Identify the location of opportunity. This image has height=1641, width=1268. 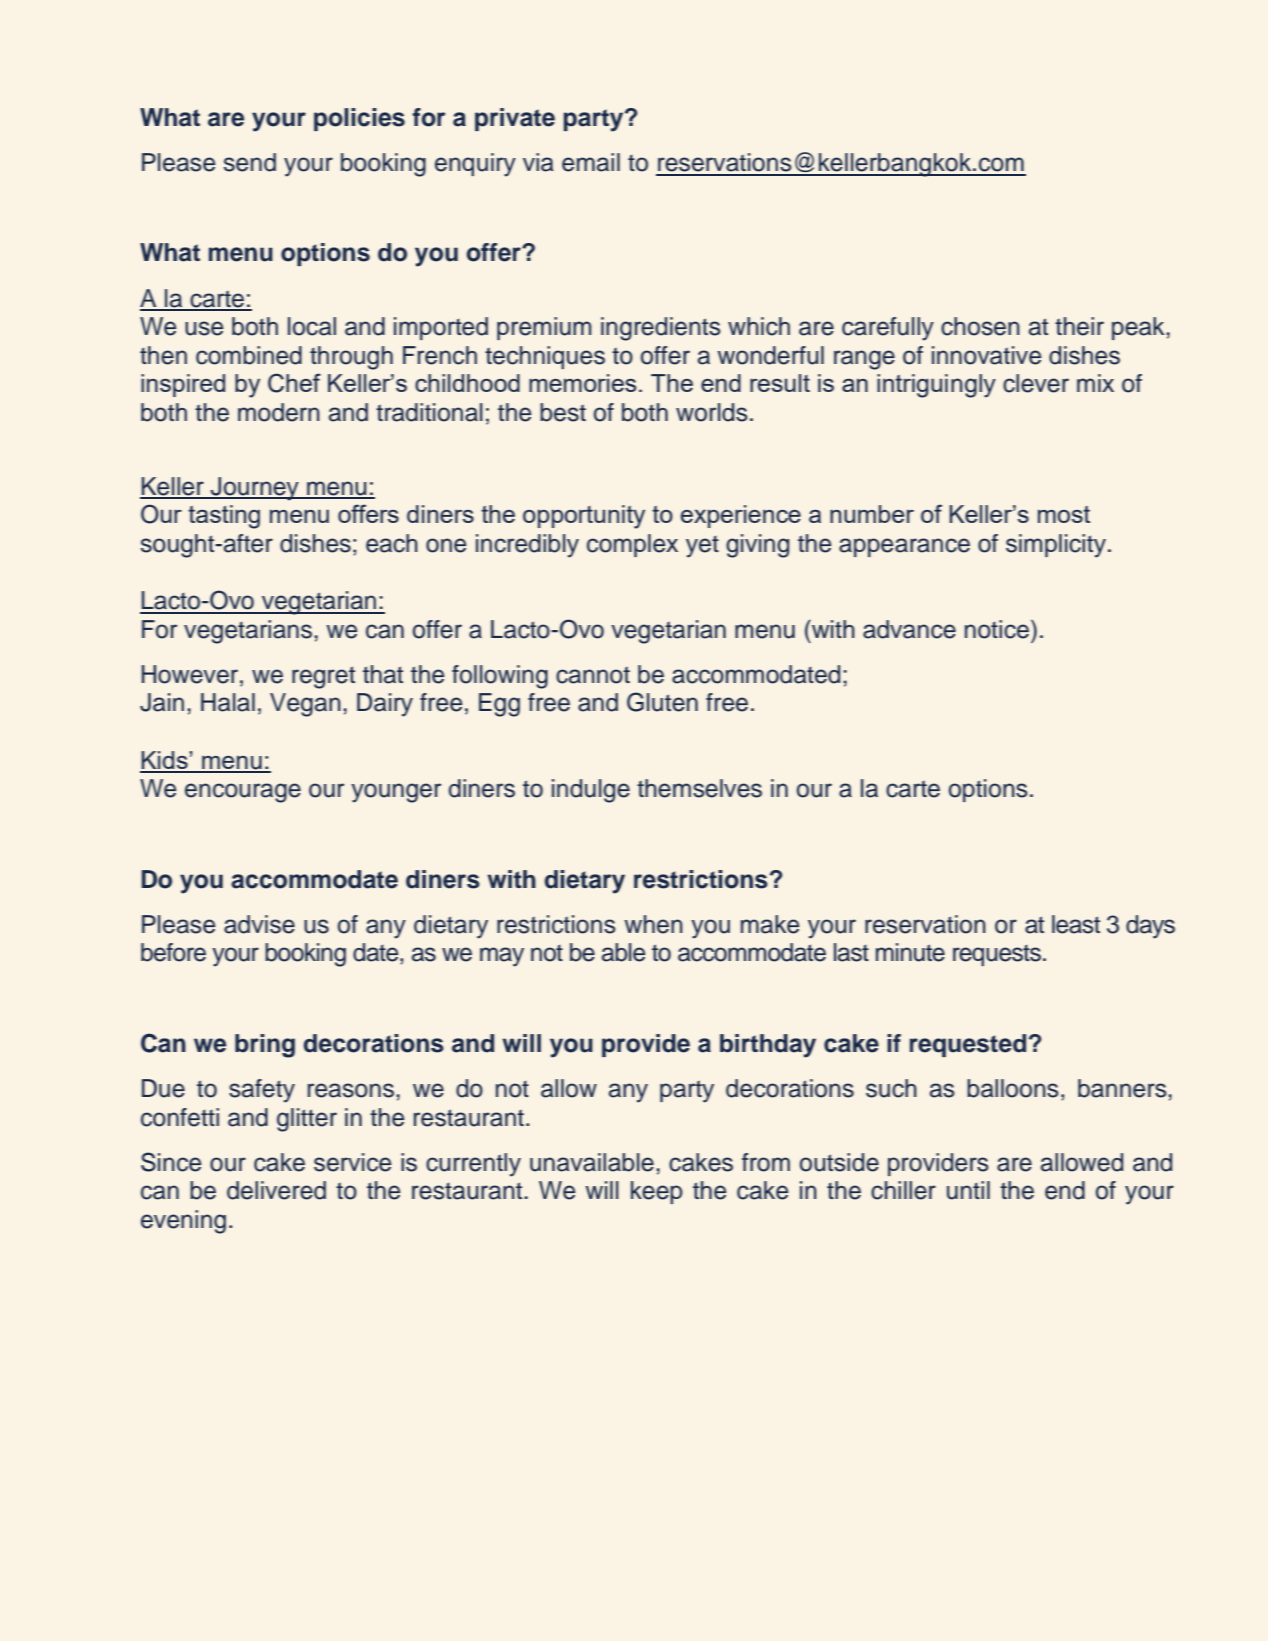
(584, 517).
